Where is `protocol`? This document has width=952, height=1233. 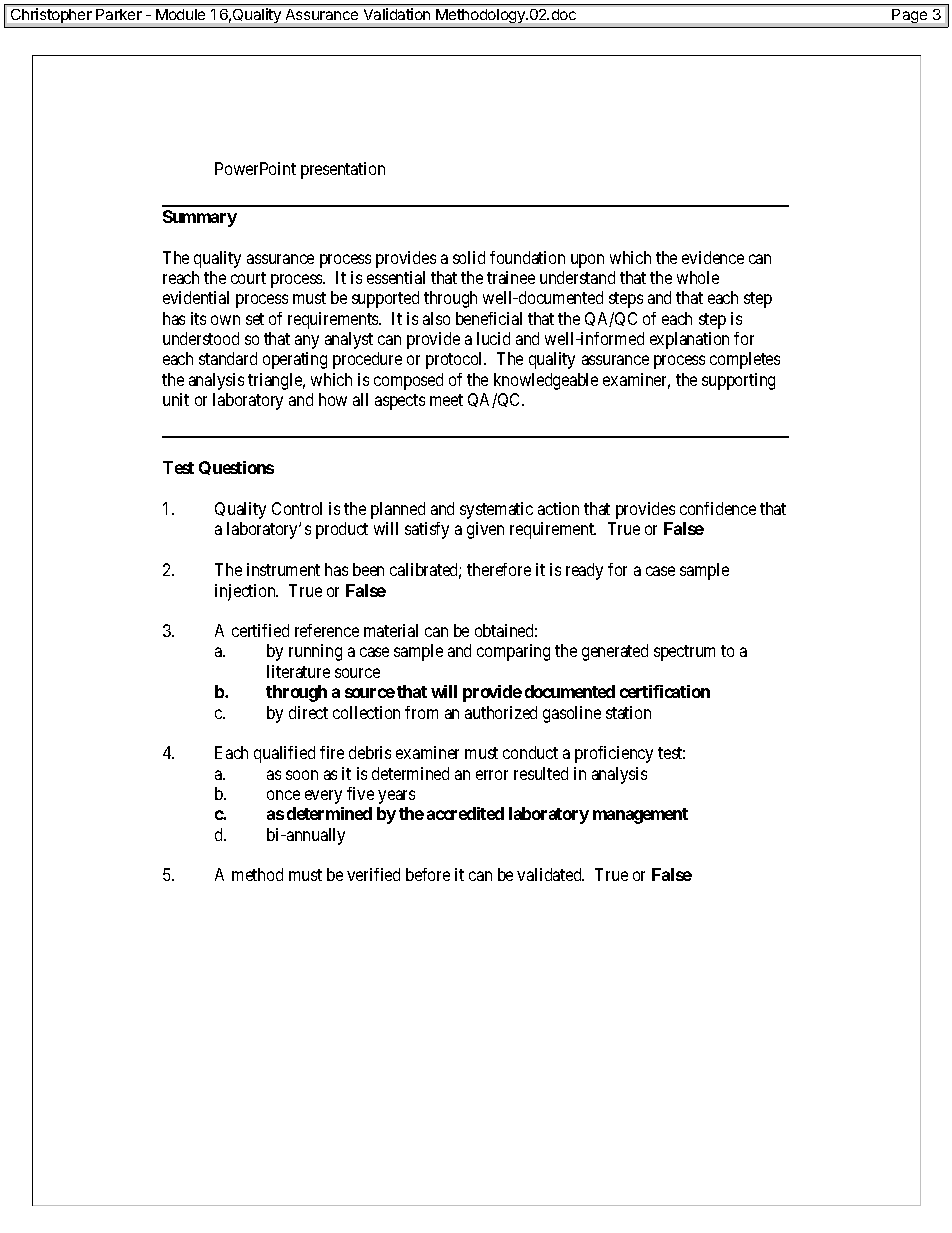
protocol is located at coordinates (456, 360).
